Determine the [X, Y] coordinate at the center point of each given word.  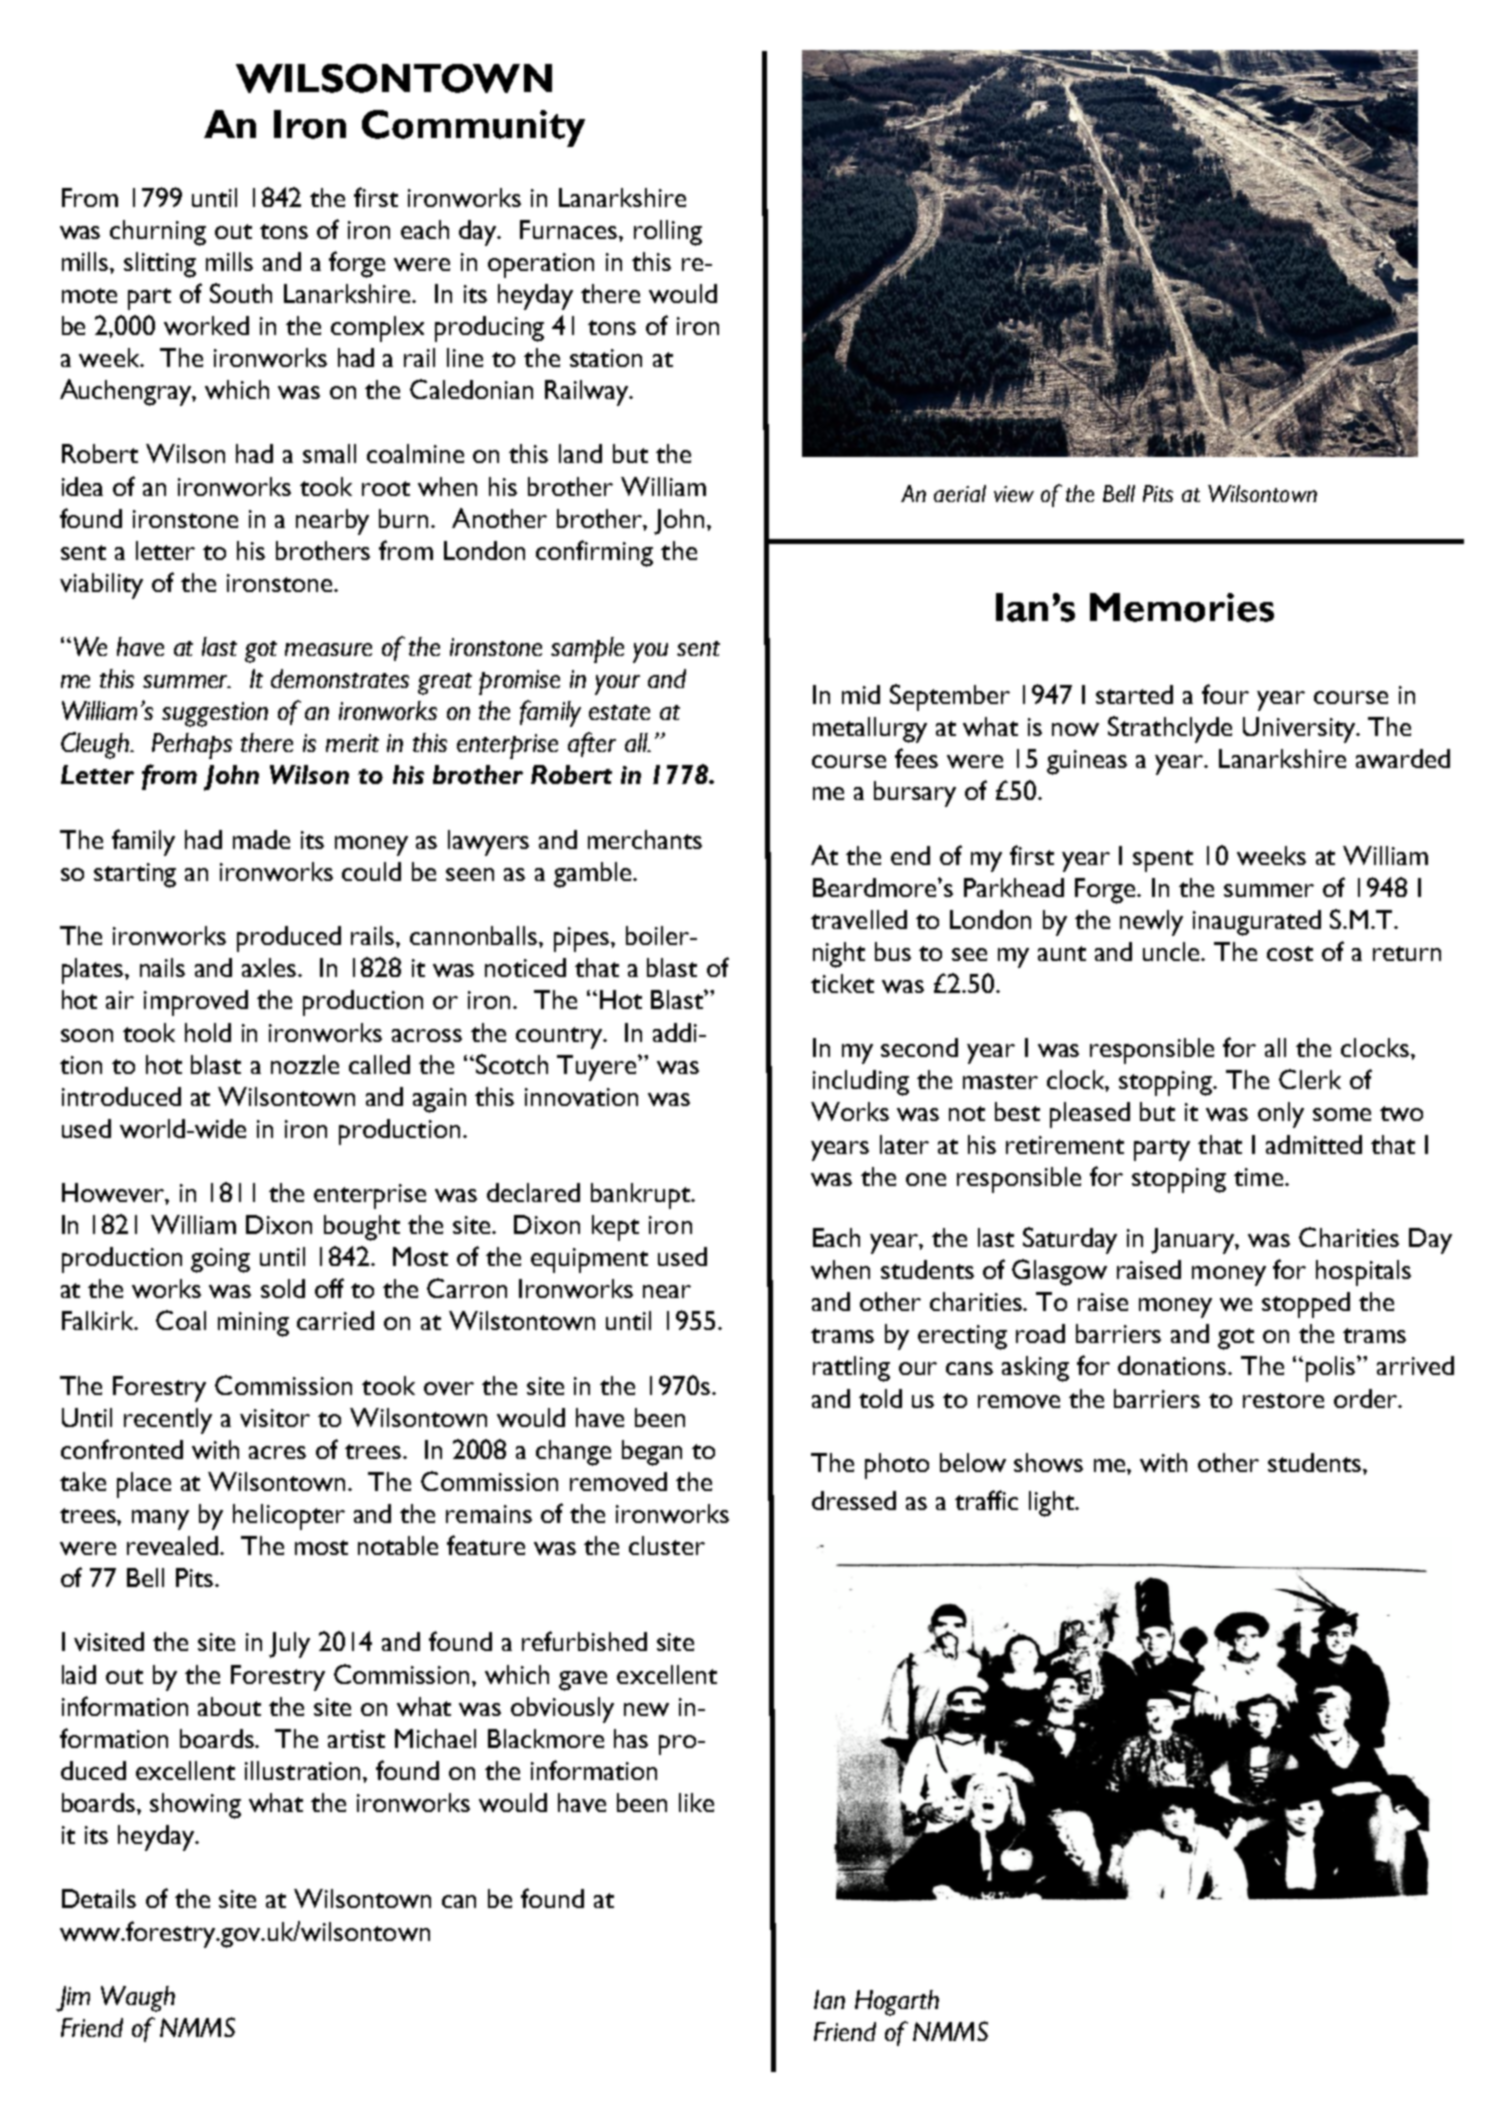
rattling [851, 1369]
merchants [645, 839]
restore [1283, 1400]
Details [99, 1898]
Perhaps [192, 746]
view [1014, 494]
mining [253, 1324]
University [1300, 730]
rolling [668, 233]
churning [158, 233]
